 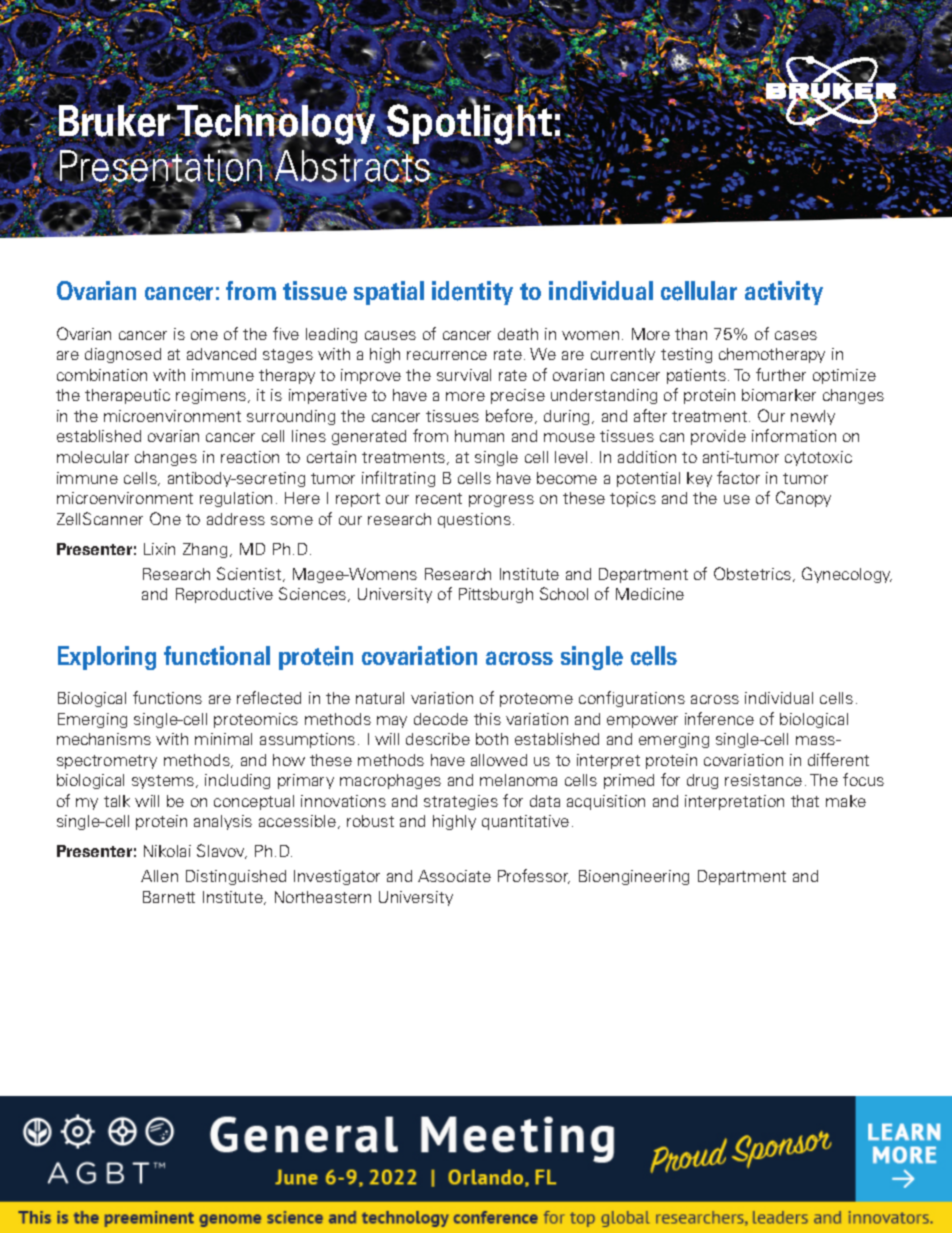 What do you see at coordinates (159, 166) in the screenshot?
I see `Presentation` at bounding box center [159, 166].
